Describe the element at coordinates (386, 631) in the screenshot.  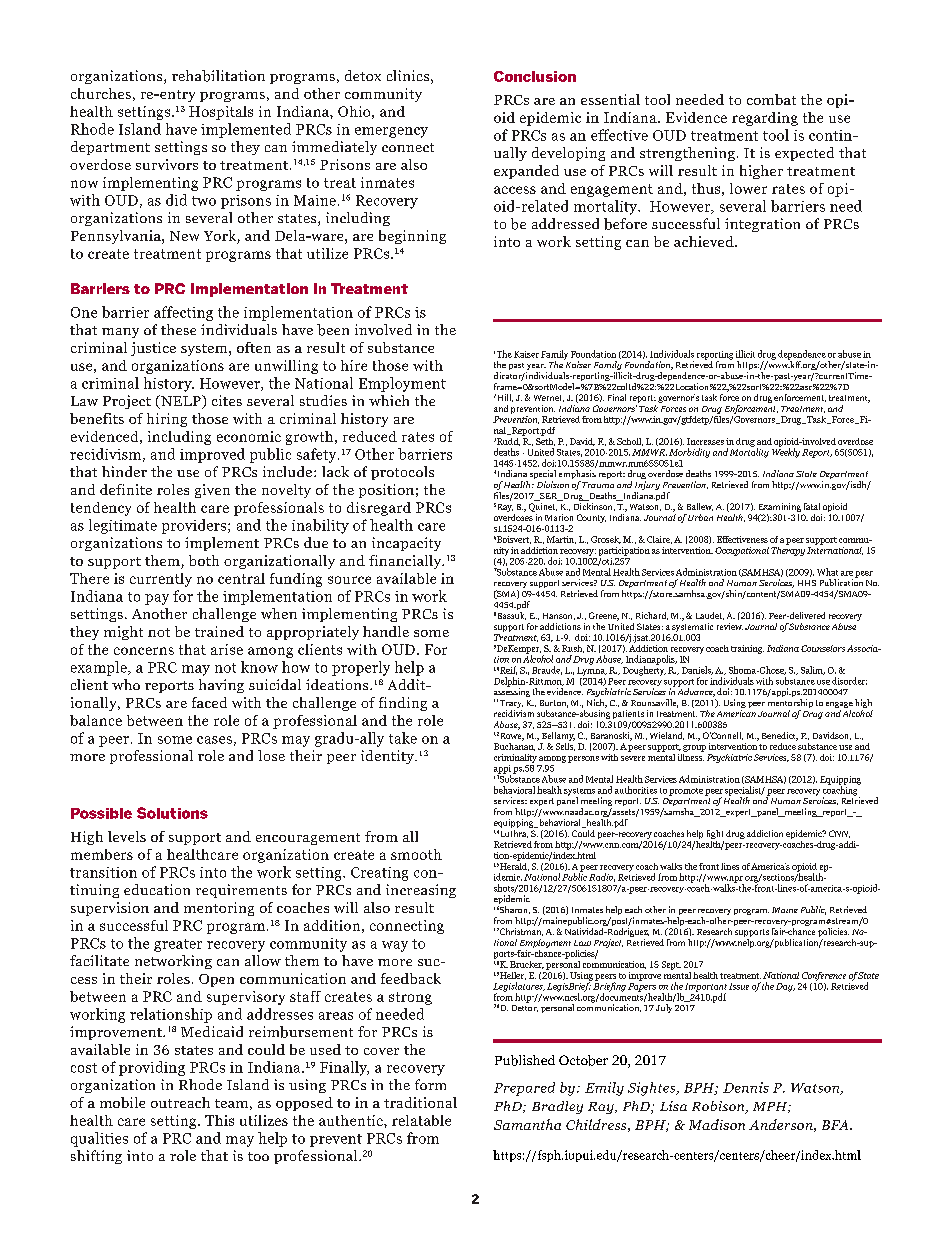
I see `handle` at that location.
